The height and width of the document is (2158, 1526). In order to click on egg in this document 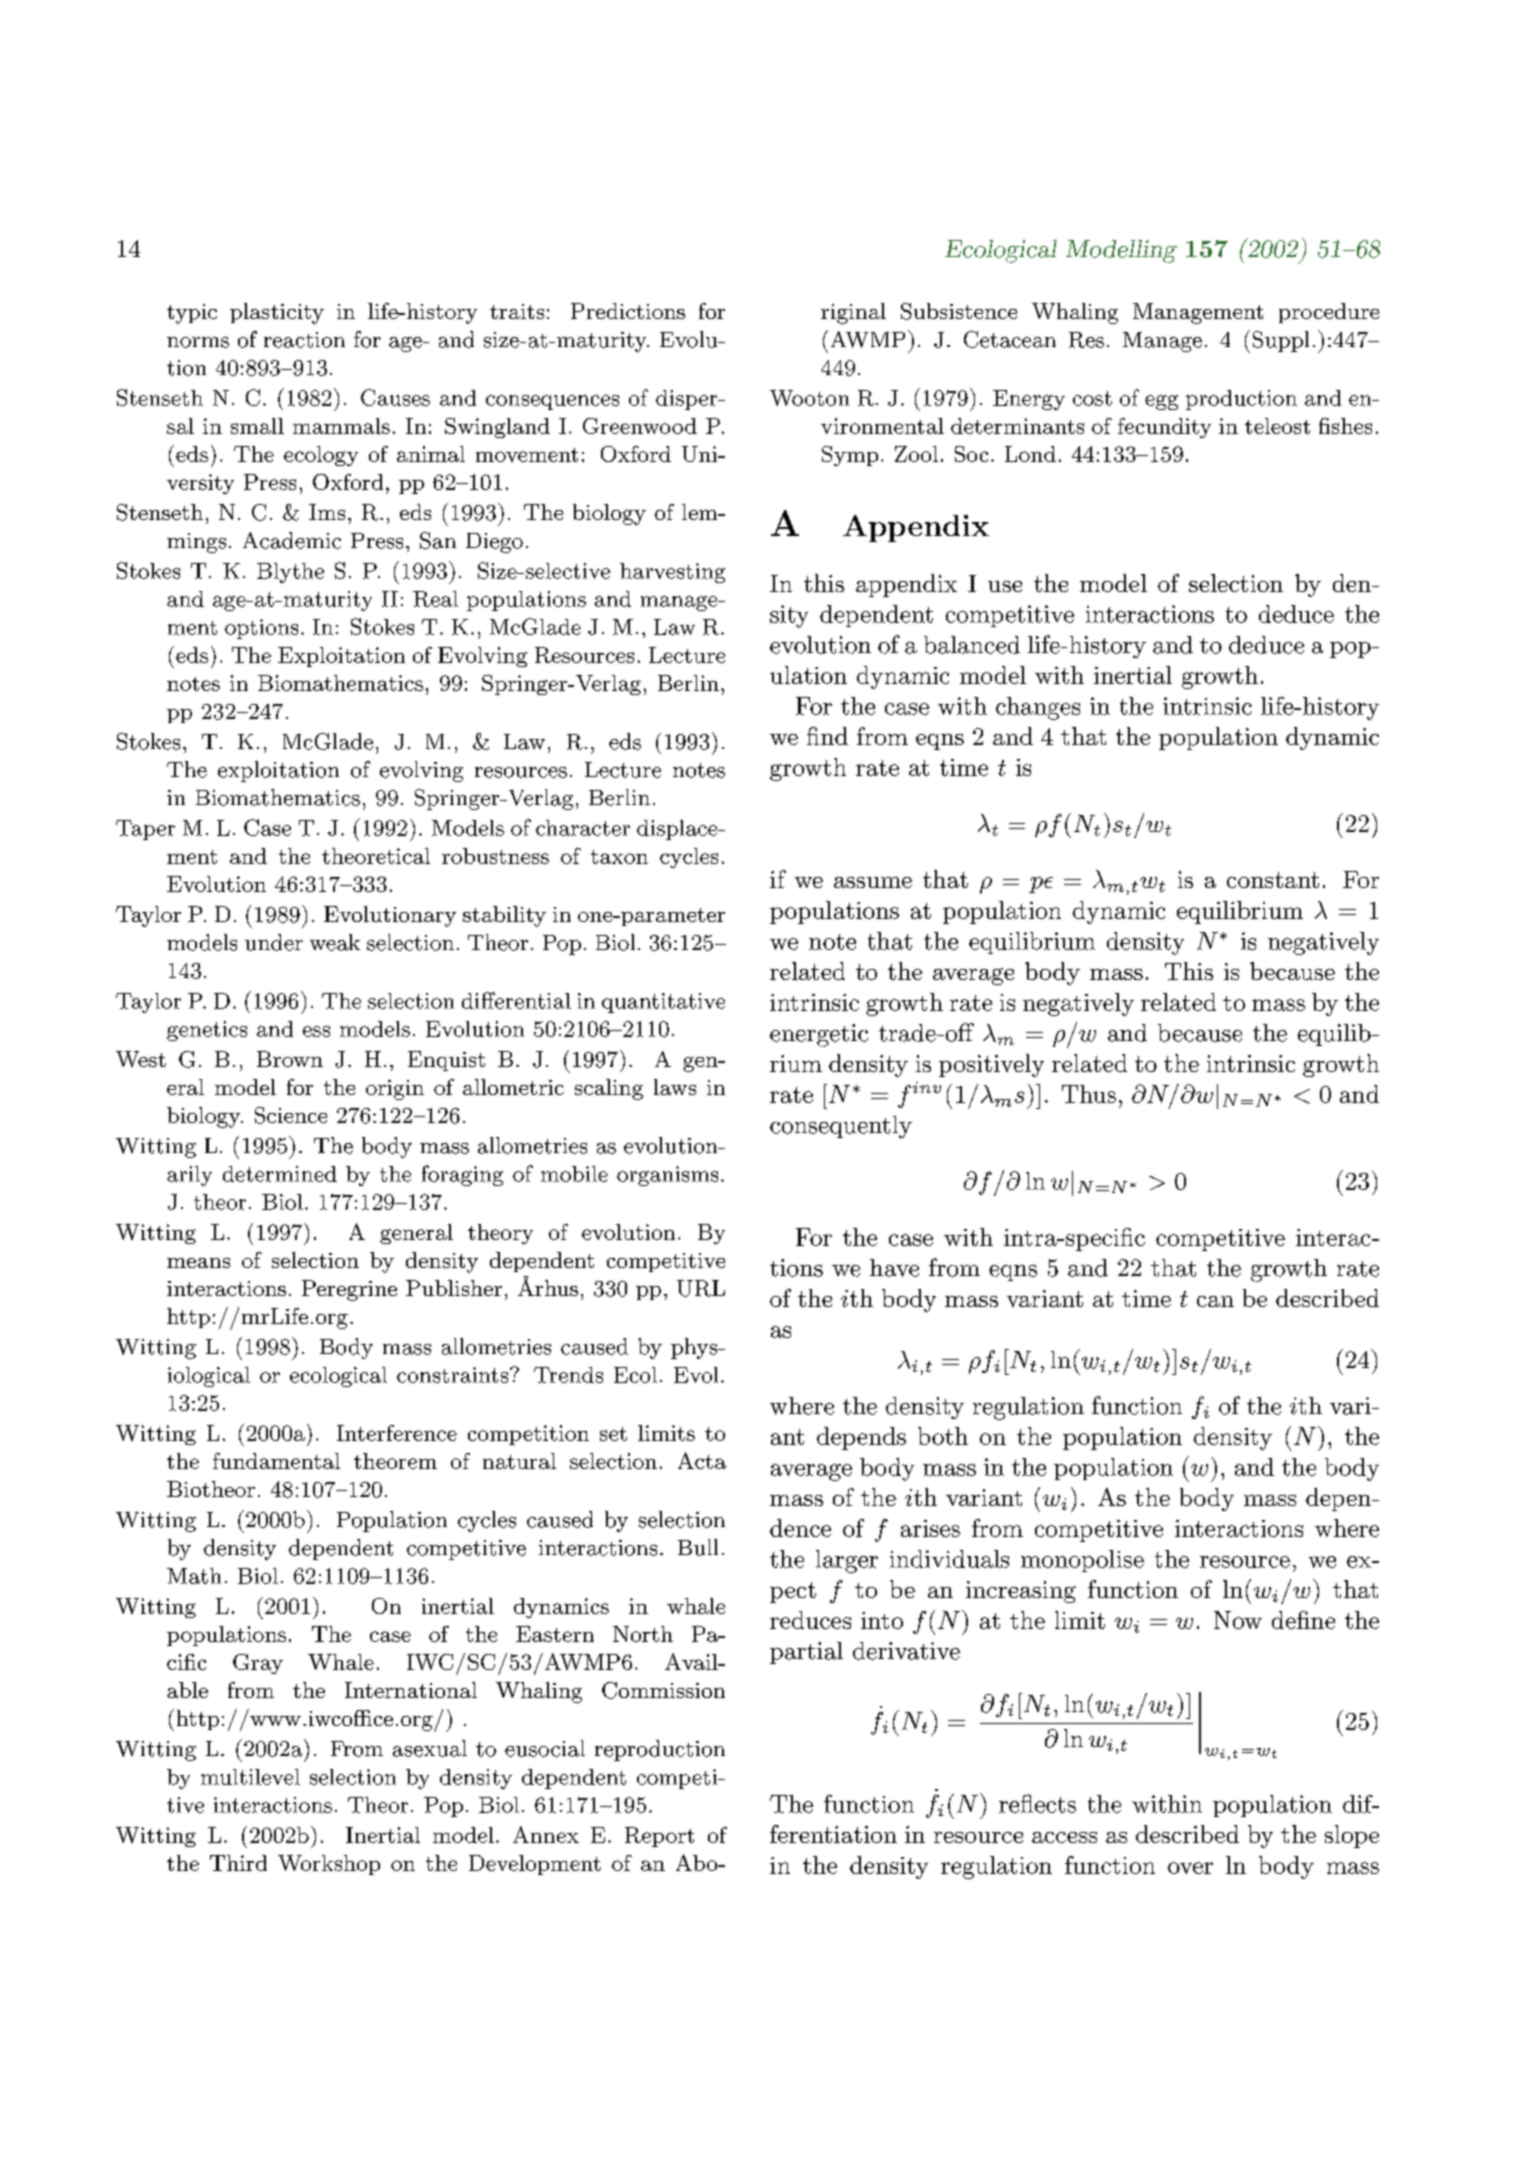, I will do `click(1161, 402)`.
